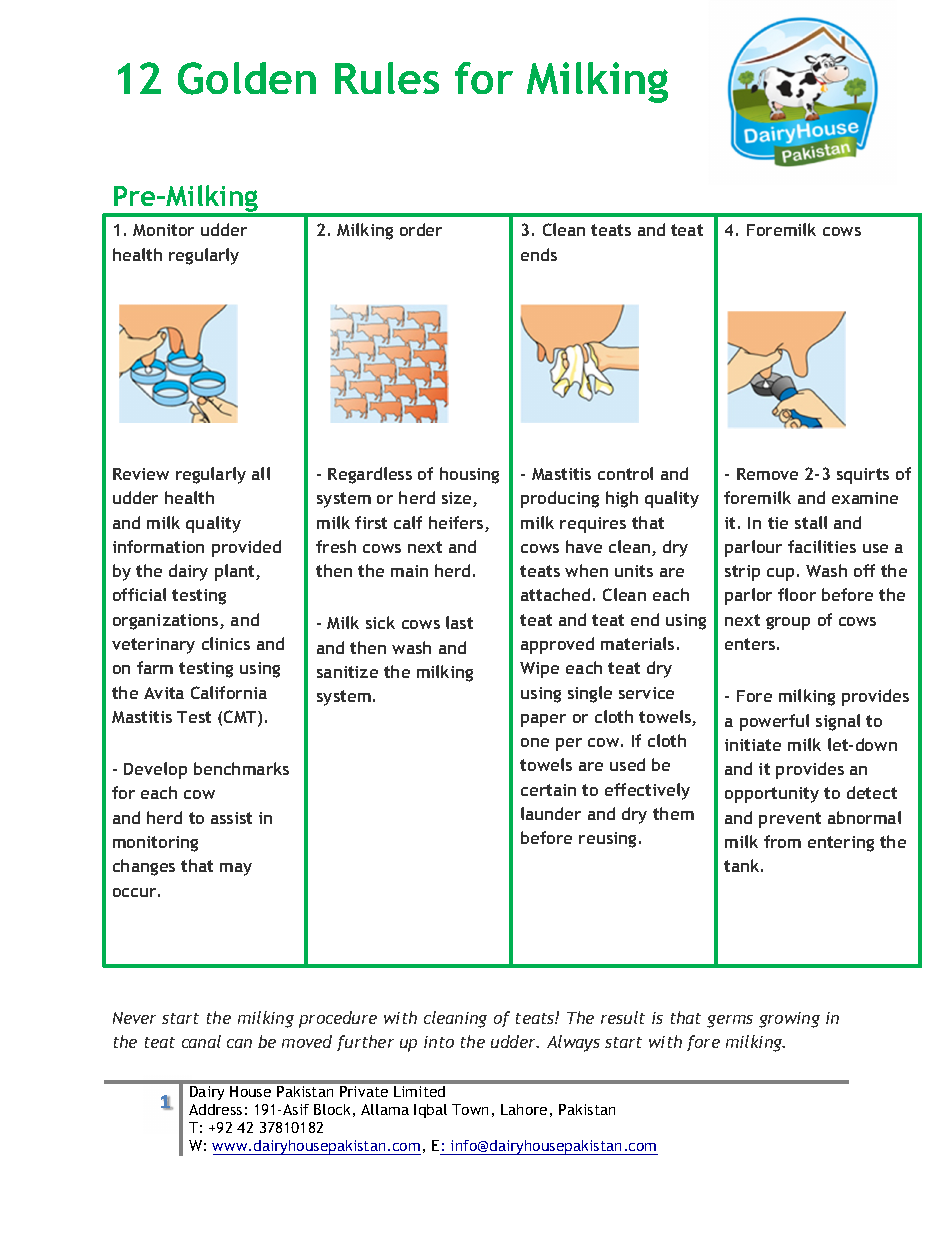 This screenshot has height=1233, width=952. I want to click on Address, so click(215, 1109).
